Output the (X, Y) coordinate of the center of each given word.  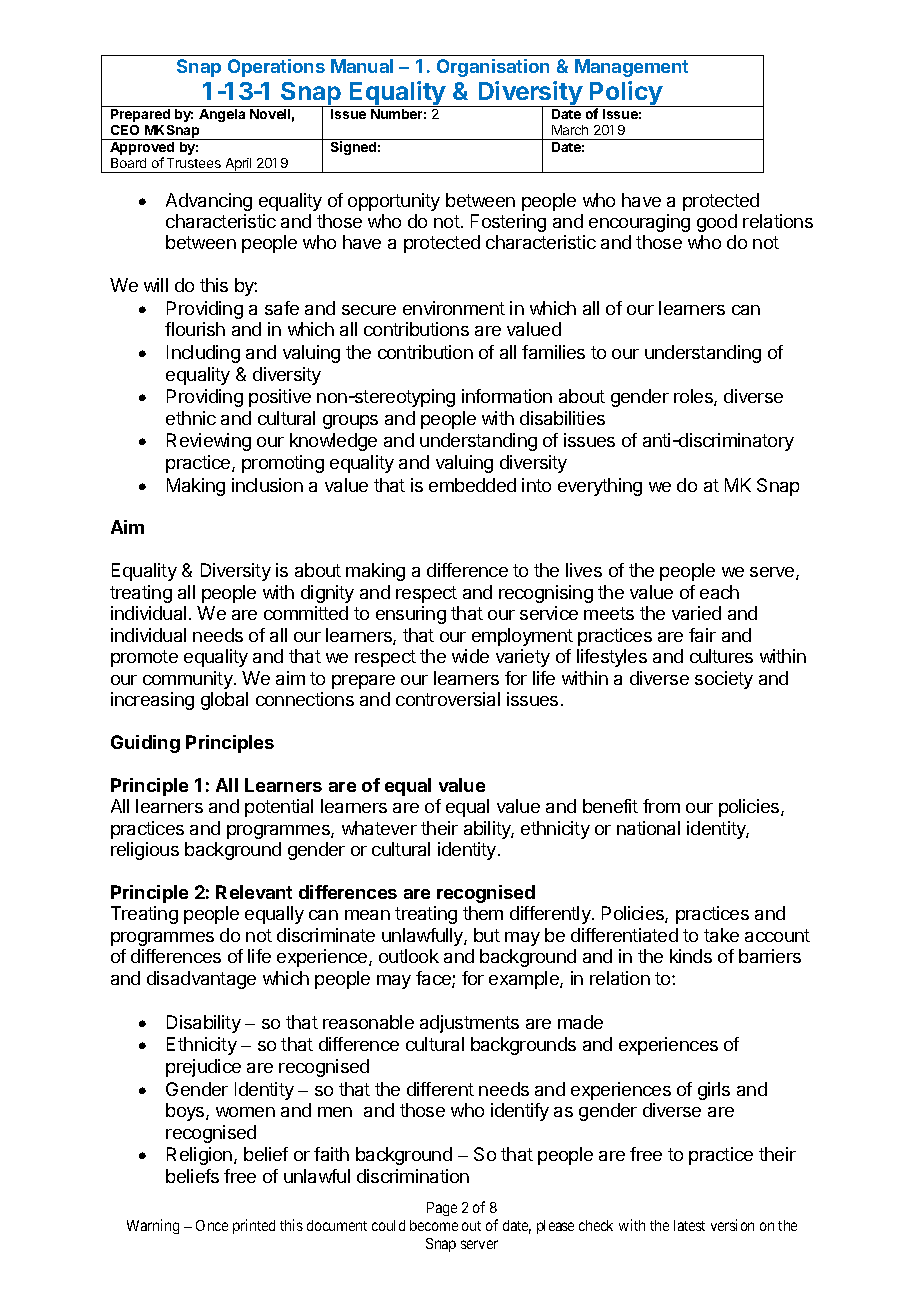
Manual (362, 66)
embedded (472, 485)
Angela (222, 115)
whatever (379, 828)
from (661, 806)
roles (694, 397)
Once (212, 1225)
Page (442, 1209)
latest (689, 1225)
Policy (626, 94)
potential (279, 808)
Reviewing (209, 442)
